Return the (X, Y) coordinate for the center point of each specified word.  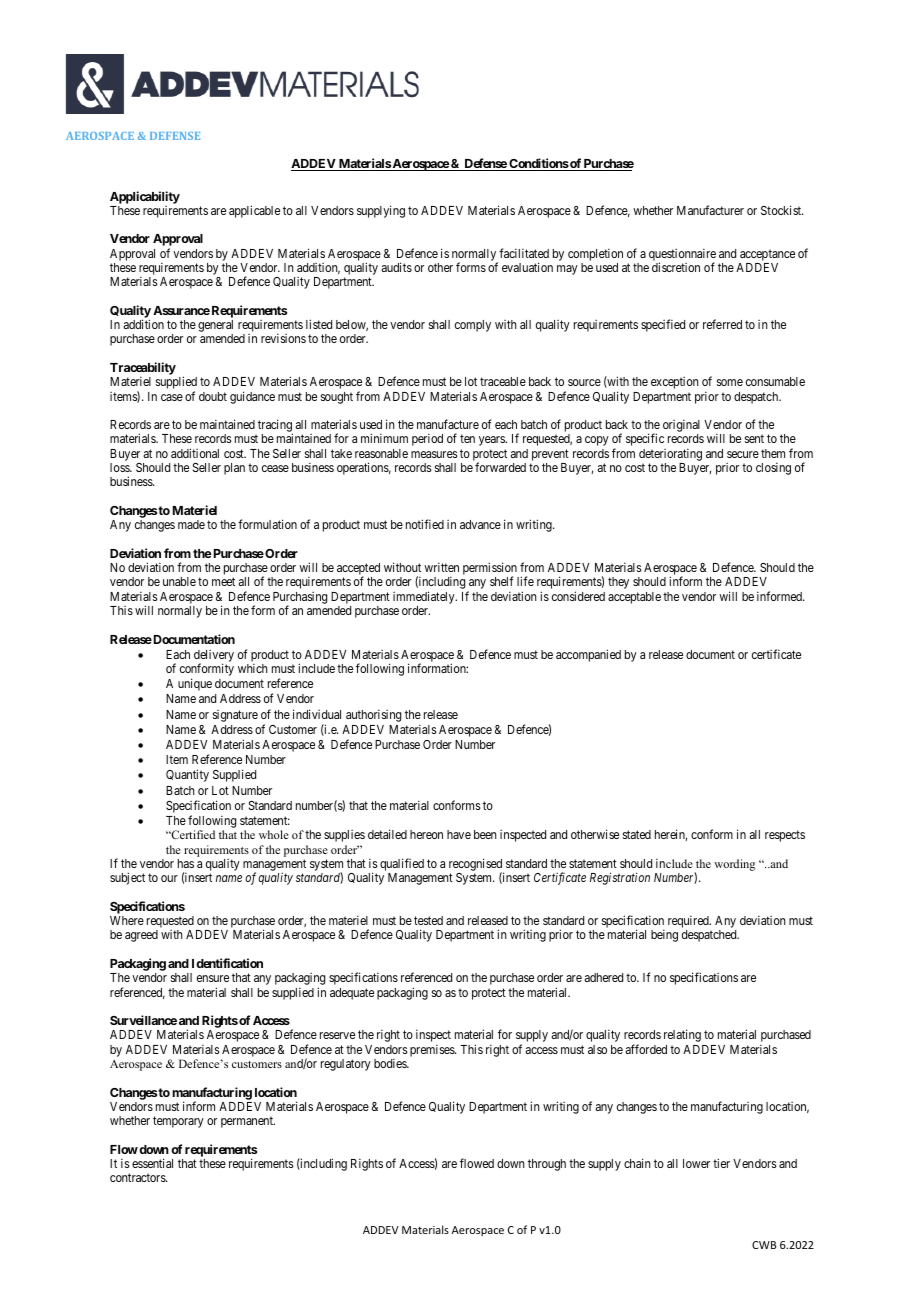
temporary (178, 1122)
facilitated (524, 253)
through (547, 1165)
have (459, 834)
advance (480, 524)
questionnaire (682, 255)
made (191, 524)
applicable (254, 211)
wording (734, 865)
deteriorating (670, 456)
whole (274, 834)
